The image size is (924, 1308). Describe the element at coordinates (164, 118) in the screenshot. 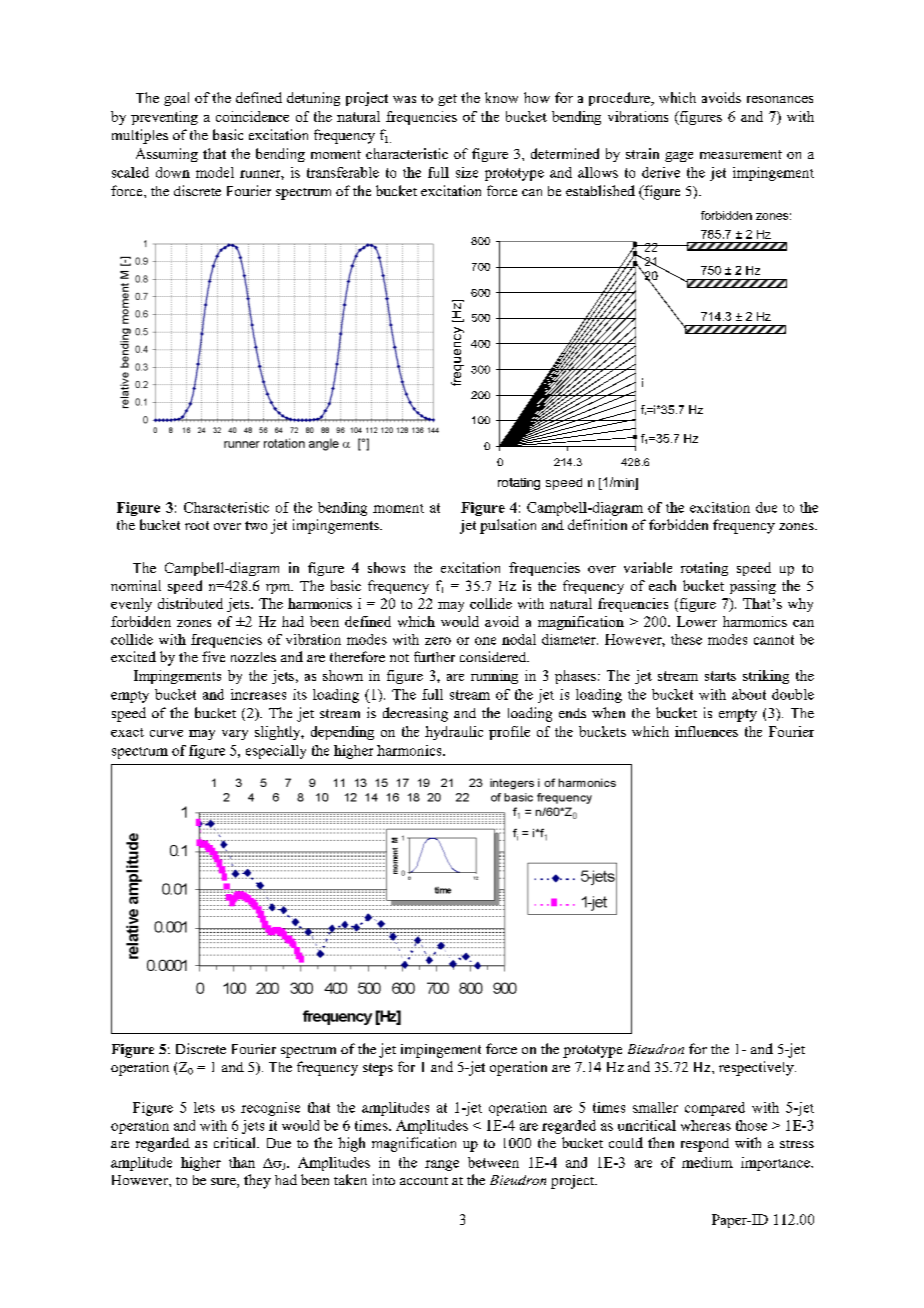

I see `preventing` at that location.
